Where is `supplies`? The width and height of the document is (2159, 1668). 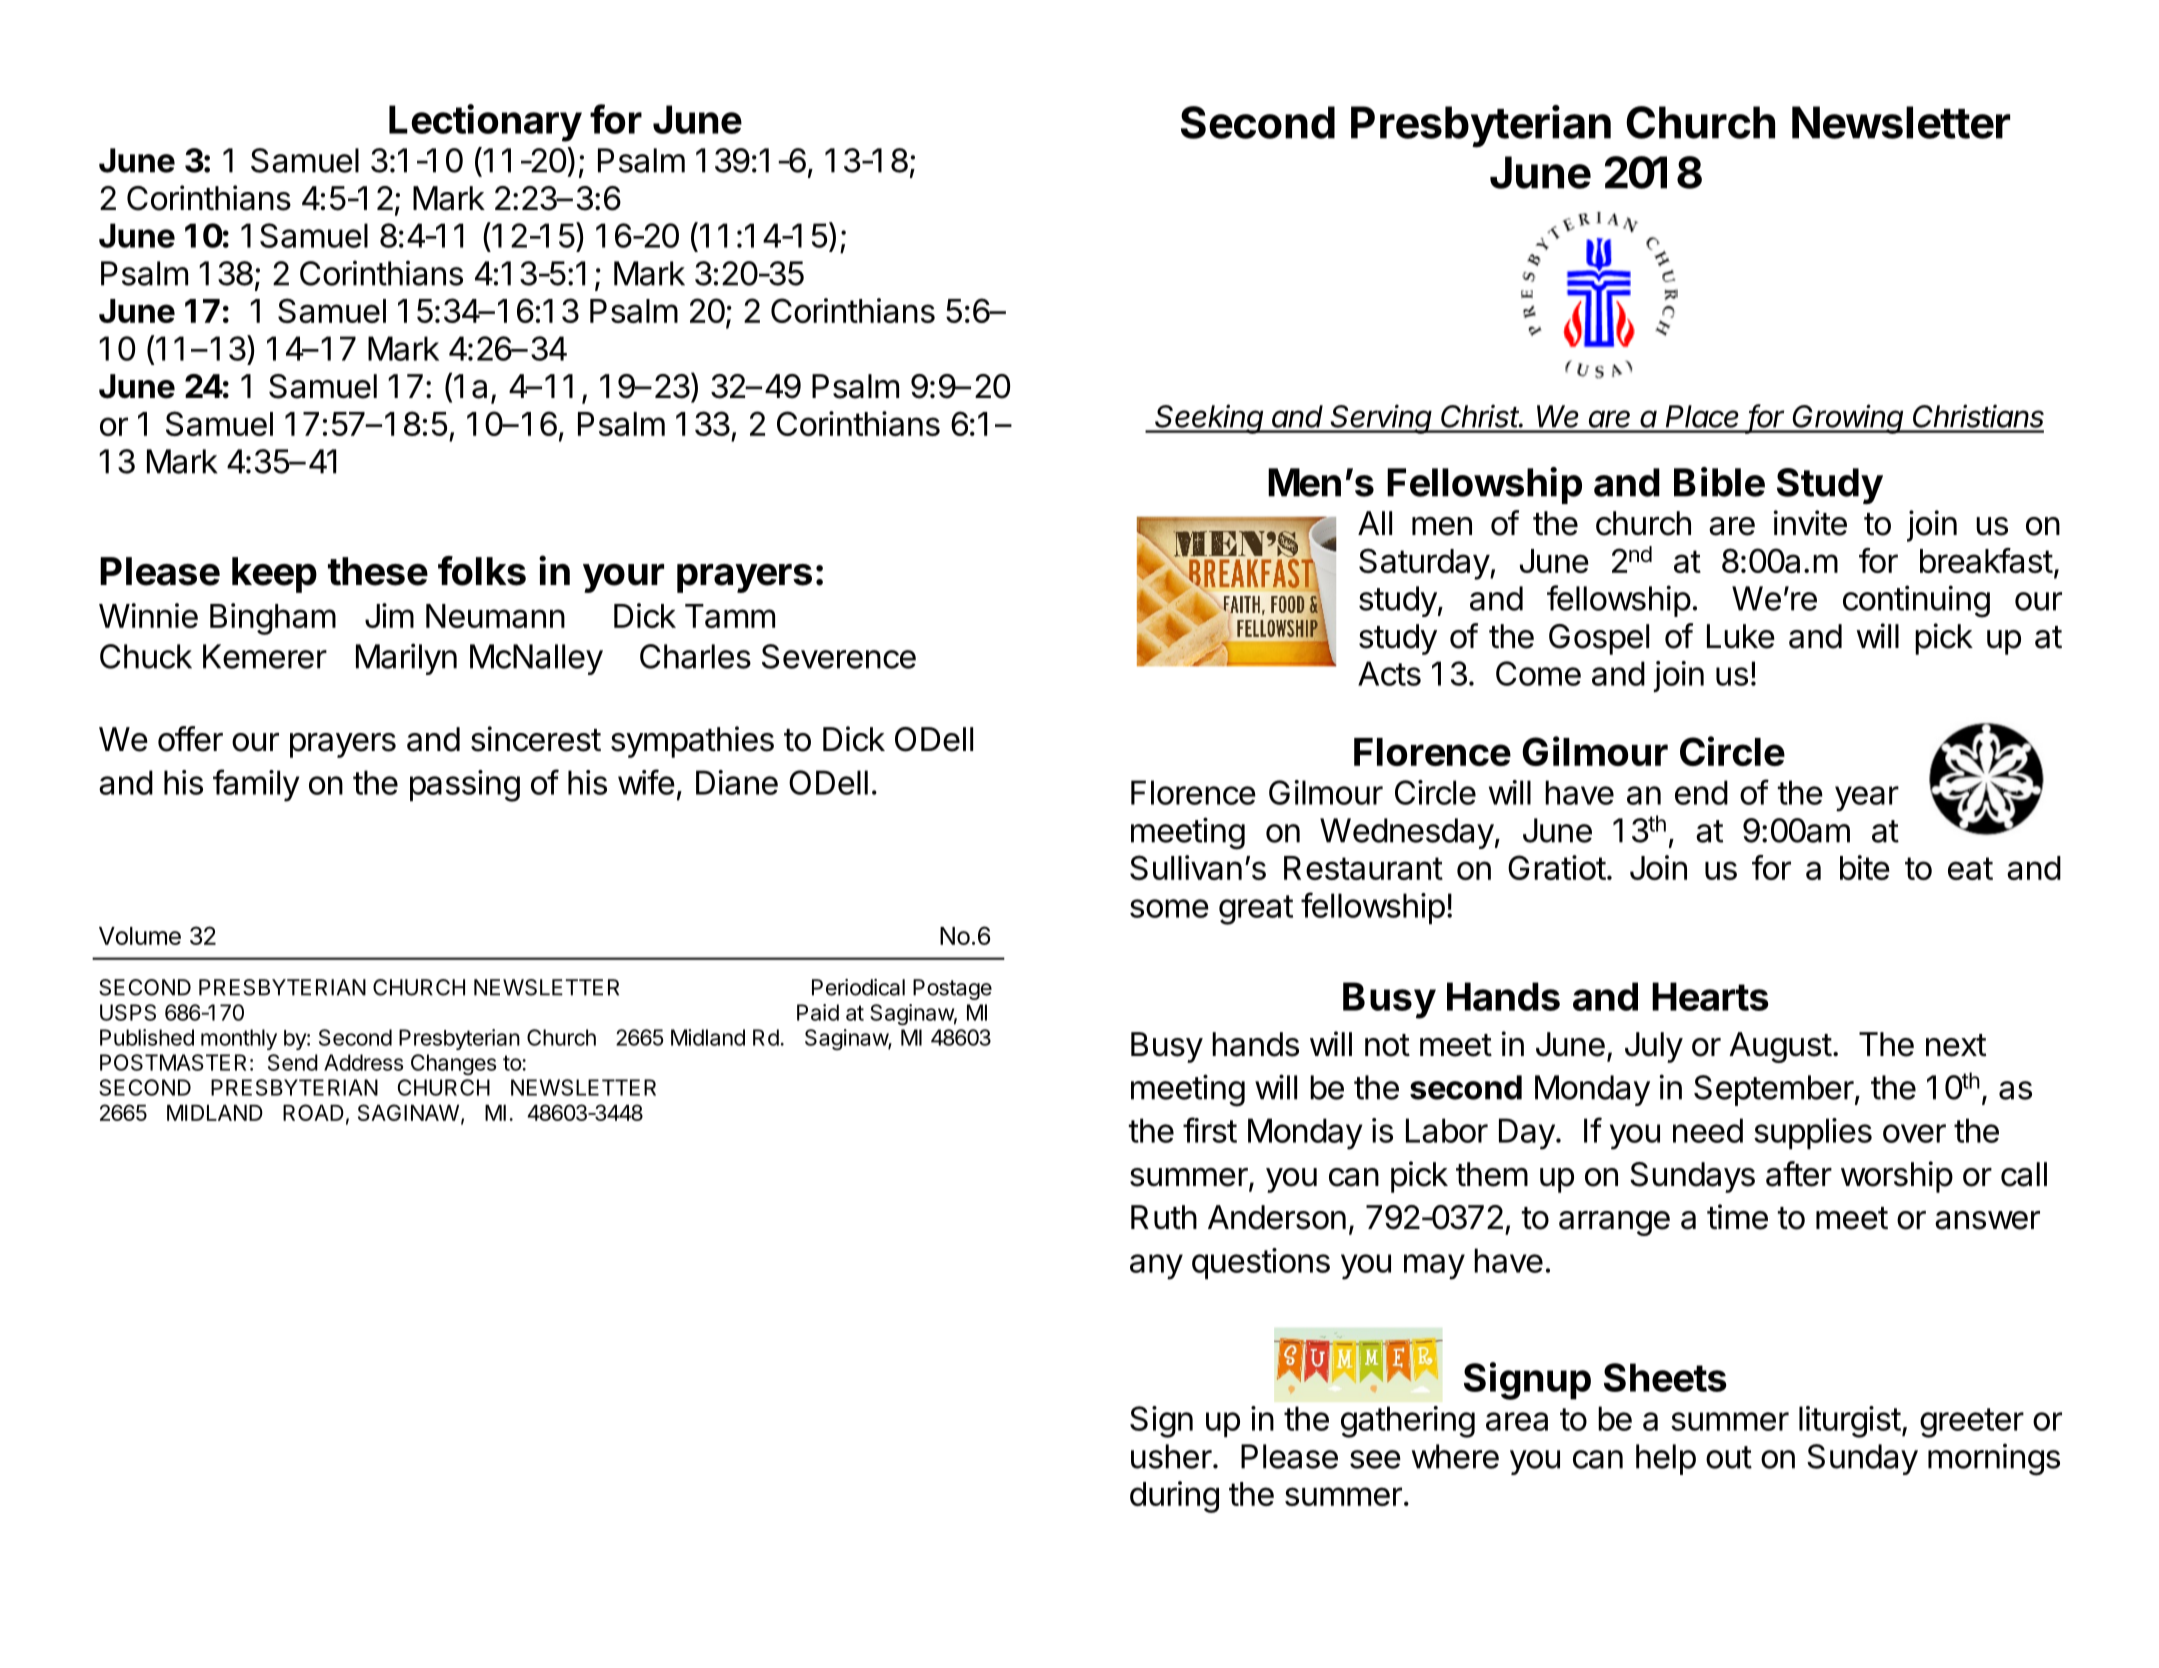 supplies is located at coordinates (1813, 1133).
